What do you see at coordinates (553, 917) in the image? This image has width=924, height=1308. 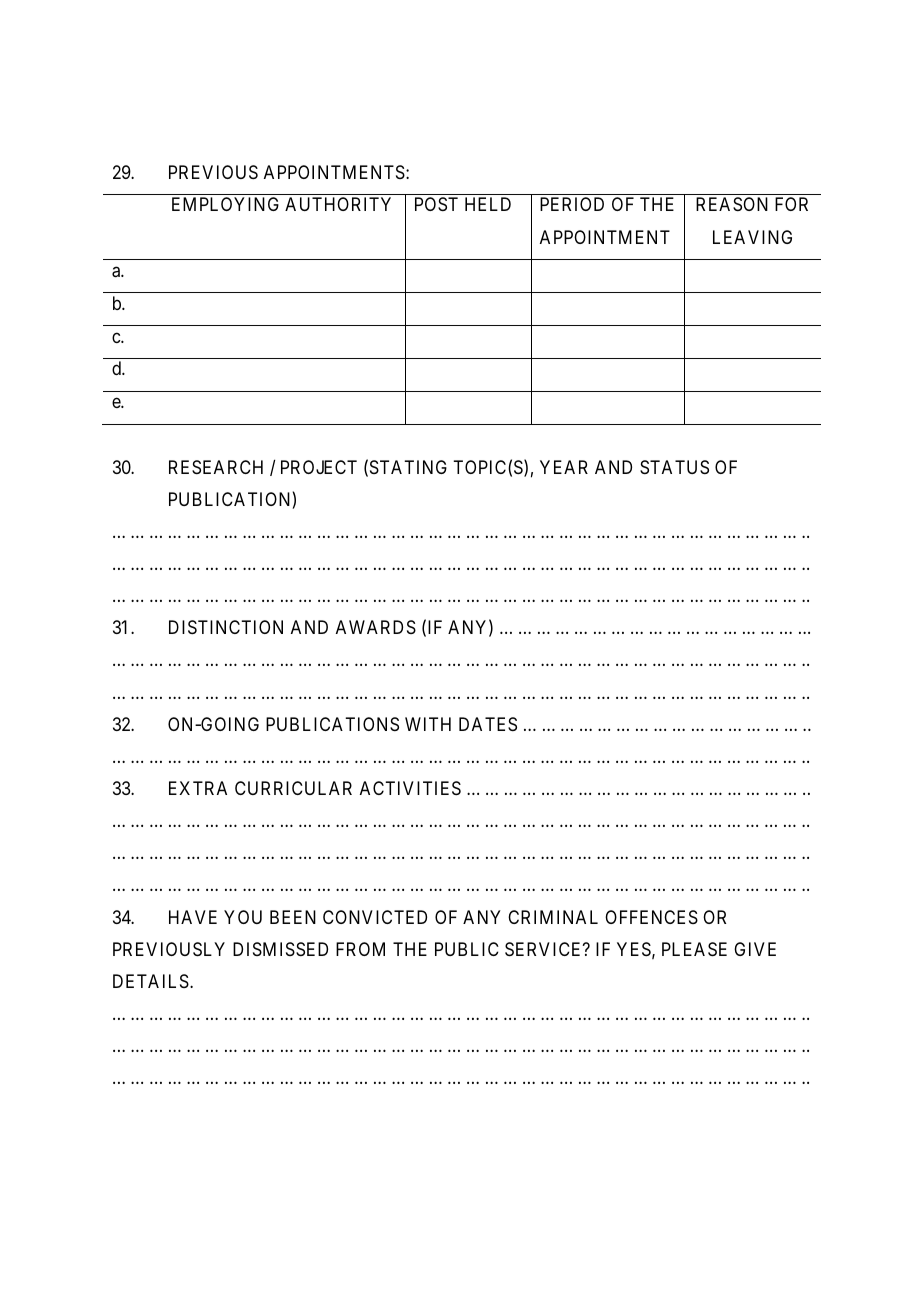 I see `CRIMINAL` at bounding box center [553, 917].
